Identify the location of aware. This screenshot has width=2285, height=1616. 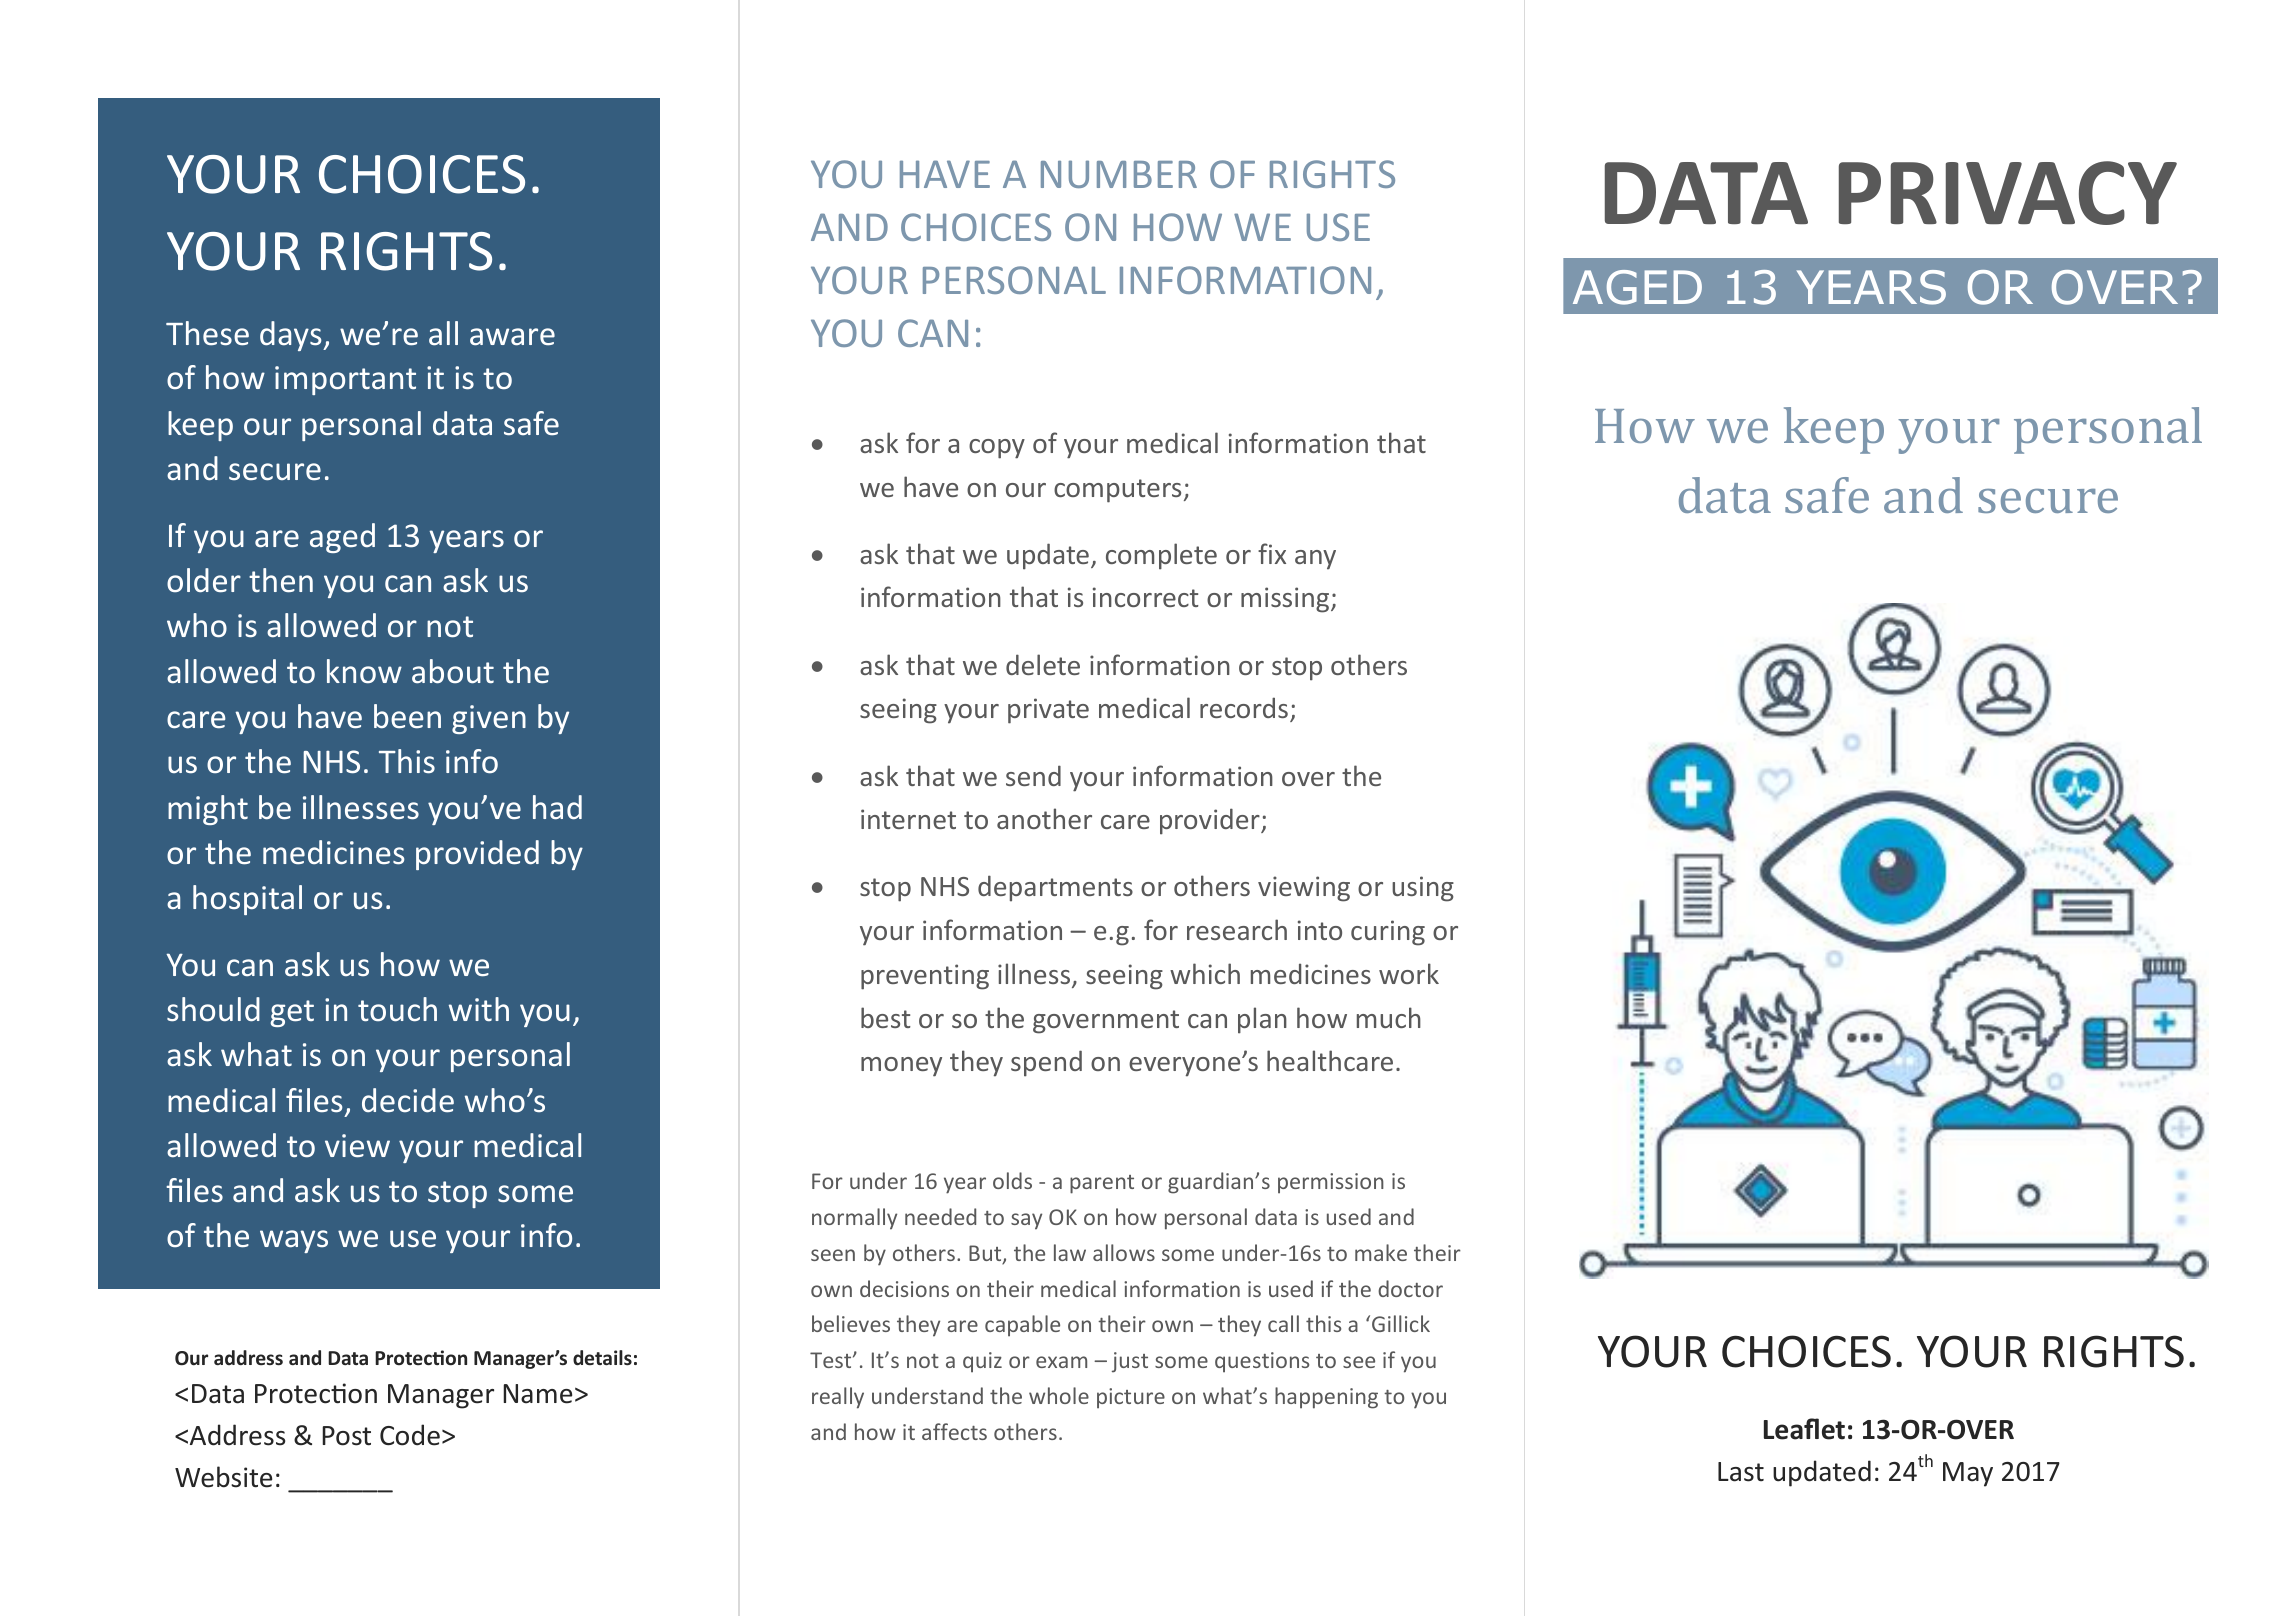
(512, 337).
